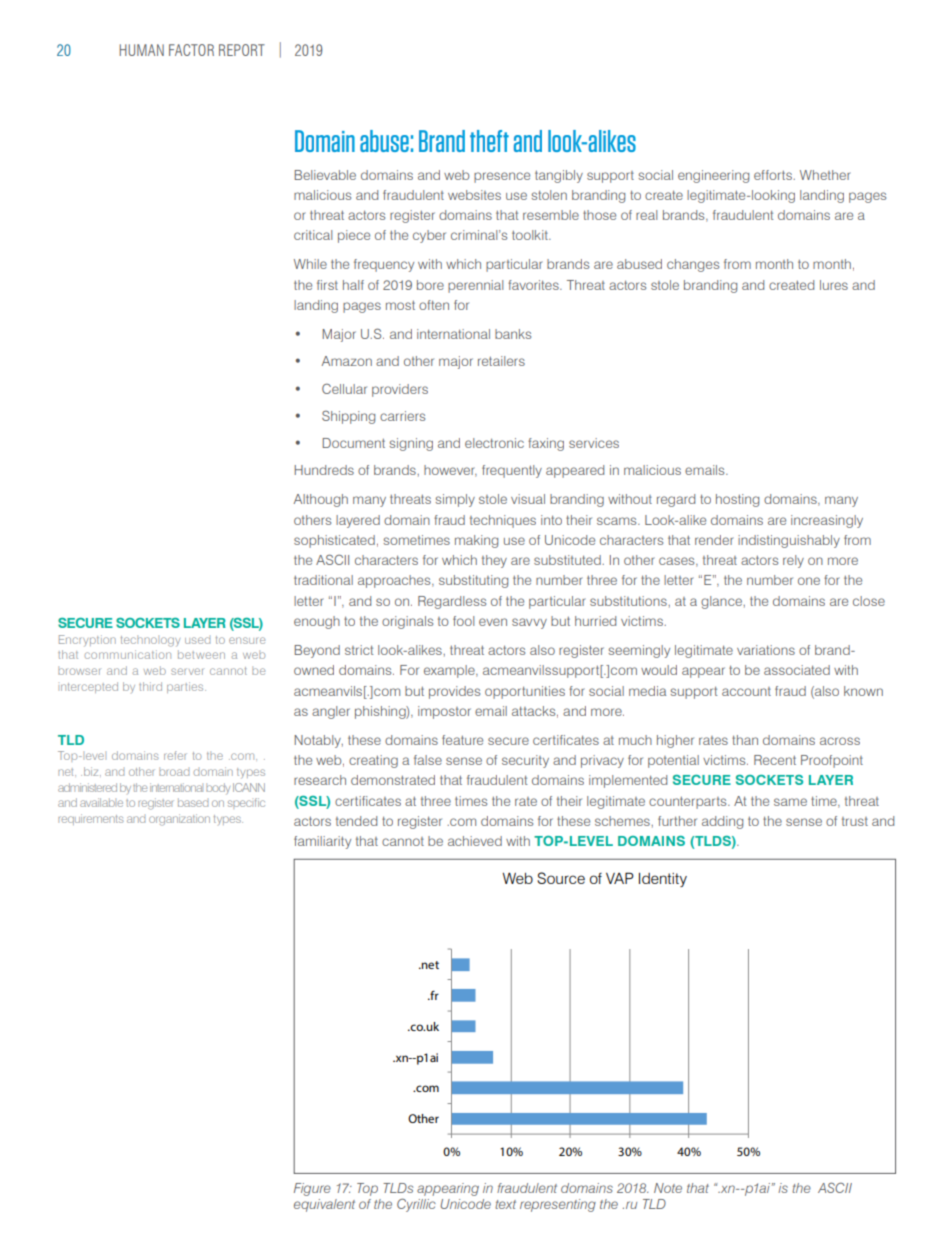 The image size is (952, 1233). Describe the element at coordinates (663, 880) in the document. I see `Identity` at that location.
